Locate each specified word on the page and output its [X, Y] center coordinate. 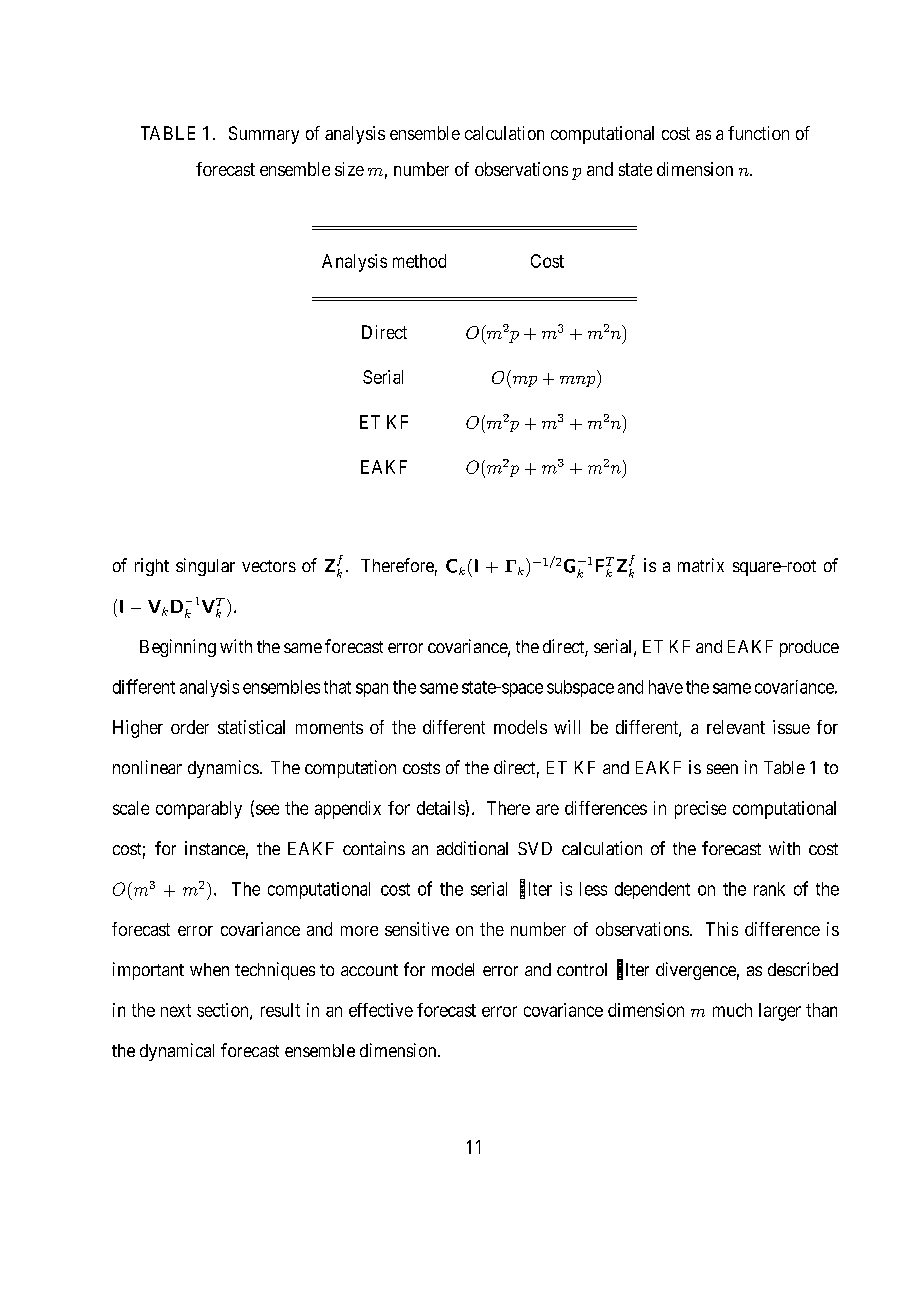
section [224, 1011]
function [758, 133]
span [372, 690]
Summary [264, 135]
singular [205, 567]
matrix [701, 565]
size [349, 169]
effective [381, 1010]
